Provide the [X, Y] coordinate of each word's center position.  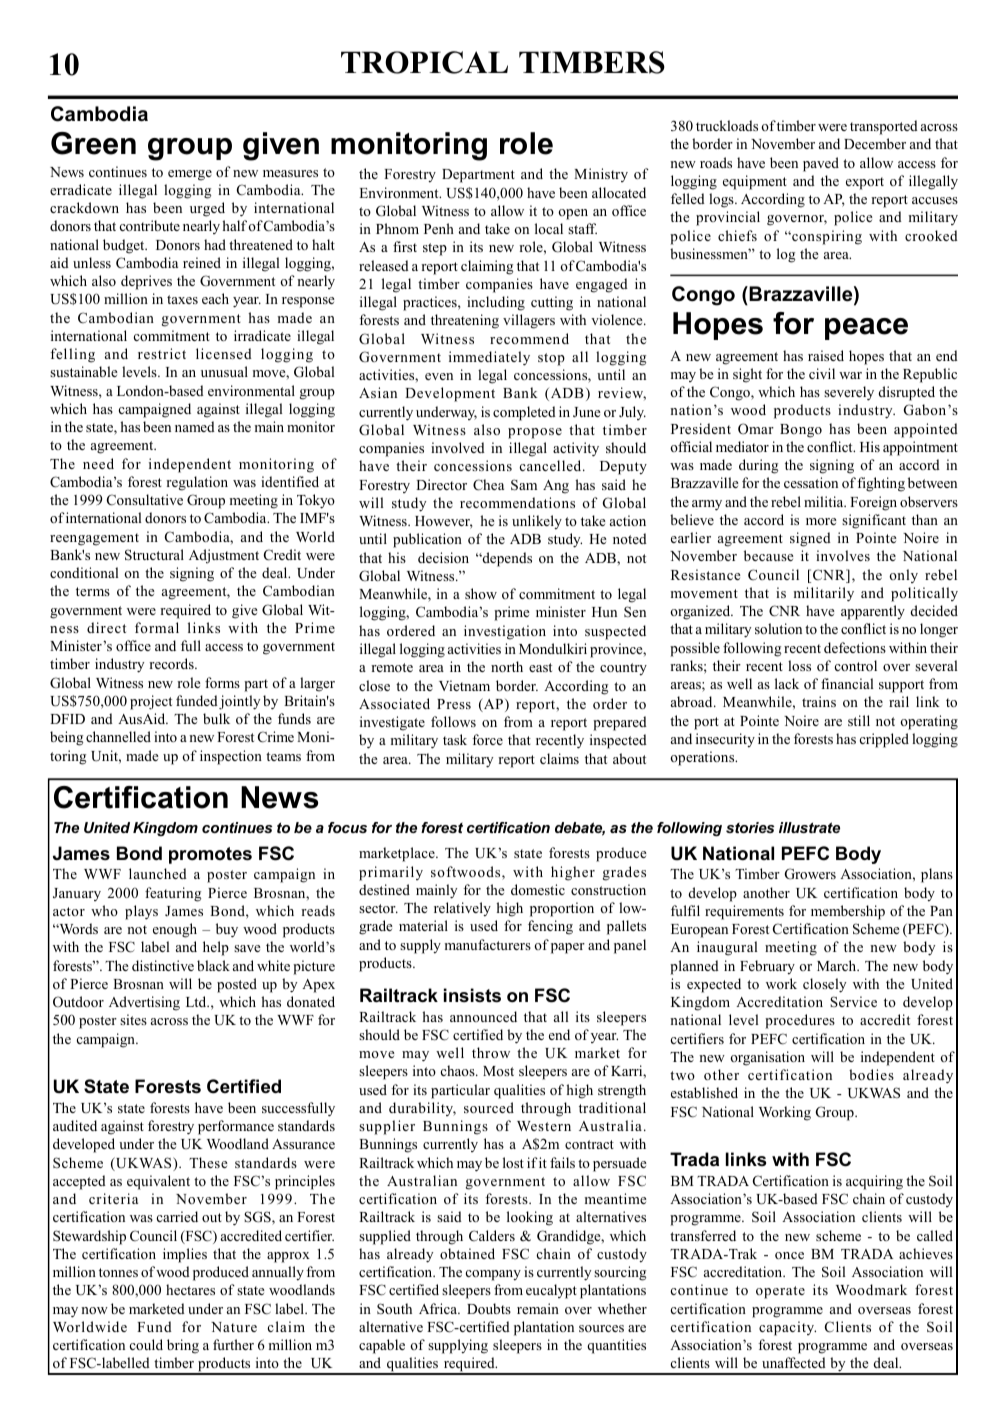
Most [498, 1071]
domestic [538, 889]
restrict [162, 353]
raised [826, 355]
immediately [489, 358]
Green [93, 143]
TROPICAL [424, 62]
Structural [154, 555]
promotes [210, 855]
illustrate [809, 827]
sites [133, 1019]
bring [183, 1346]
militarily [824, 594]
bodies [871, 1074]
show [481, 593]
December [875, 143]
